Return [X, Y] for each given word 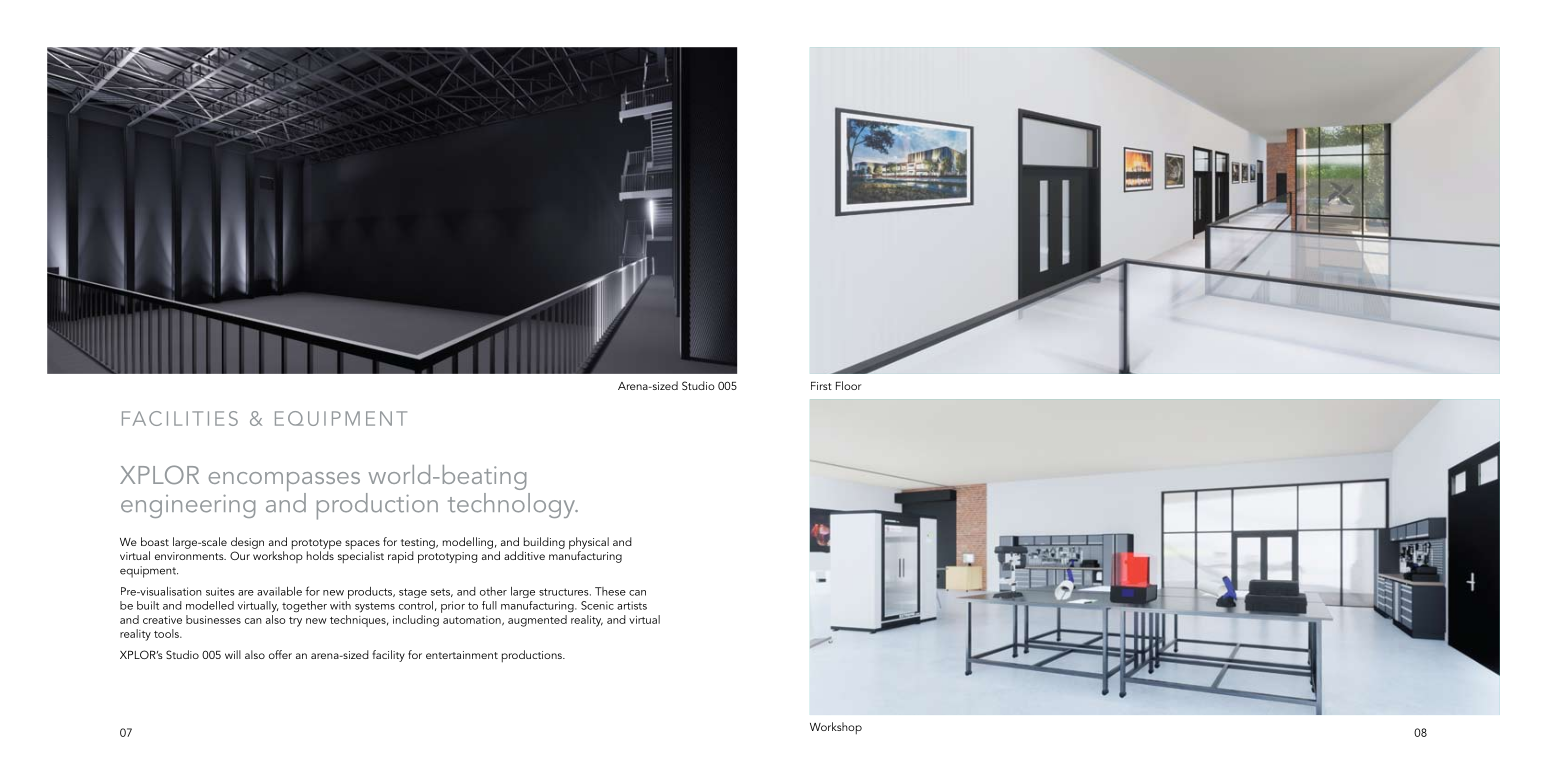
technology [513, 505]
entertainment [462, 655]
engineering [188, 506]
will [233, 654]
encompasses [284, 483]
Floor [849, 385]
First [821, 386]
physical [589, 544]
